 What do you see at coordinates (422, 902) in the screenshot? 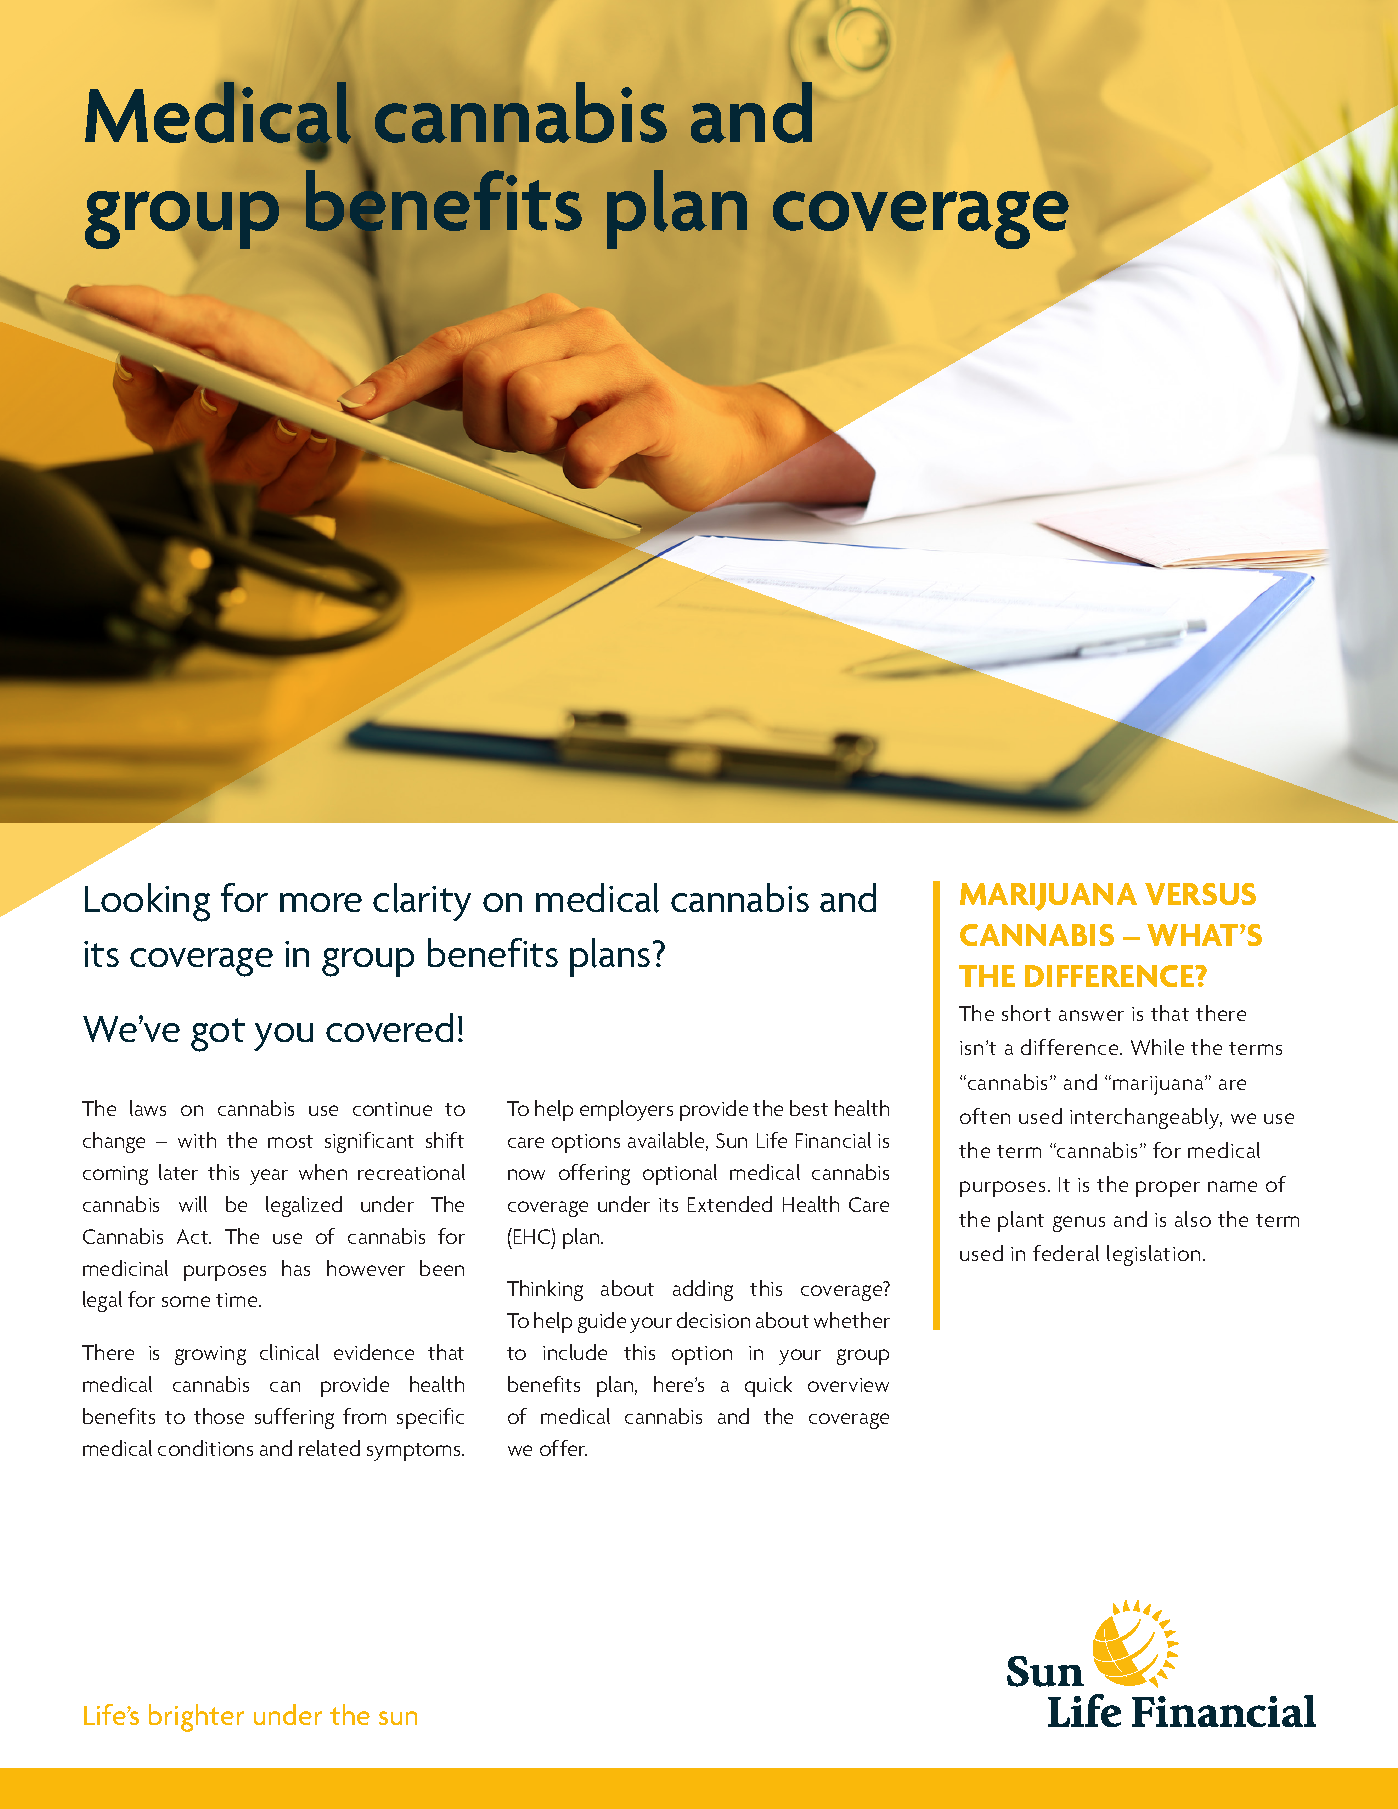
I see `clarity` at bounding box center [422, 902].
